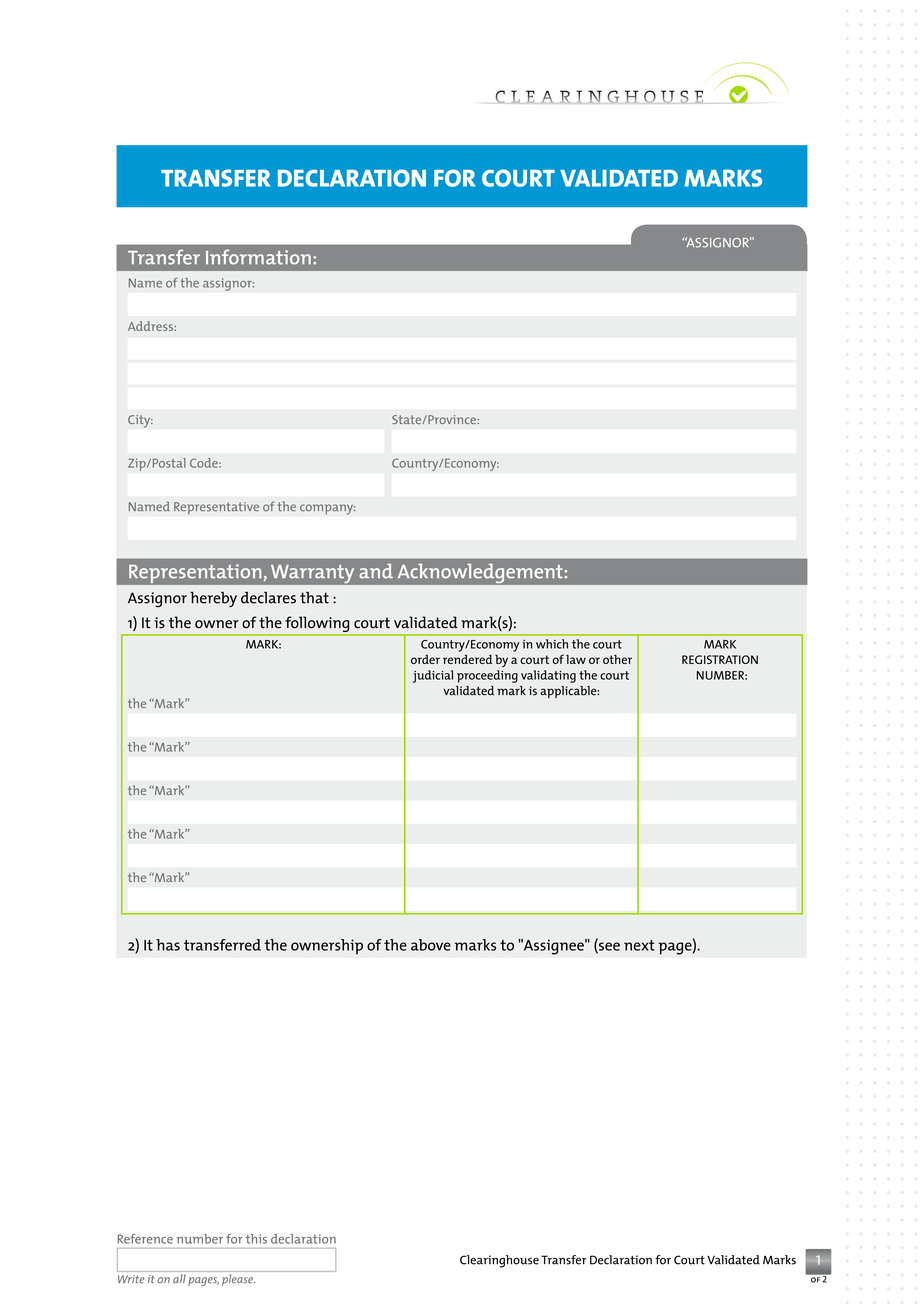 This screenshot has width=924, height=1308. Describe the element at coordinates (150, 326) in the screenshot. I see `Address` at that location.
